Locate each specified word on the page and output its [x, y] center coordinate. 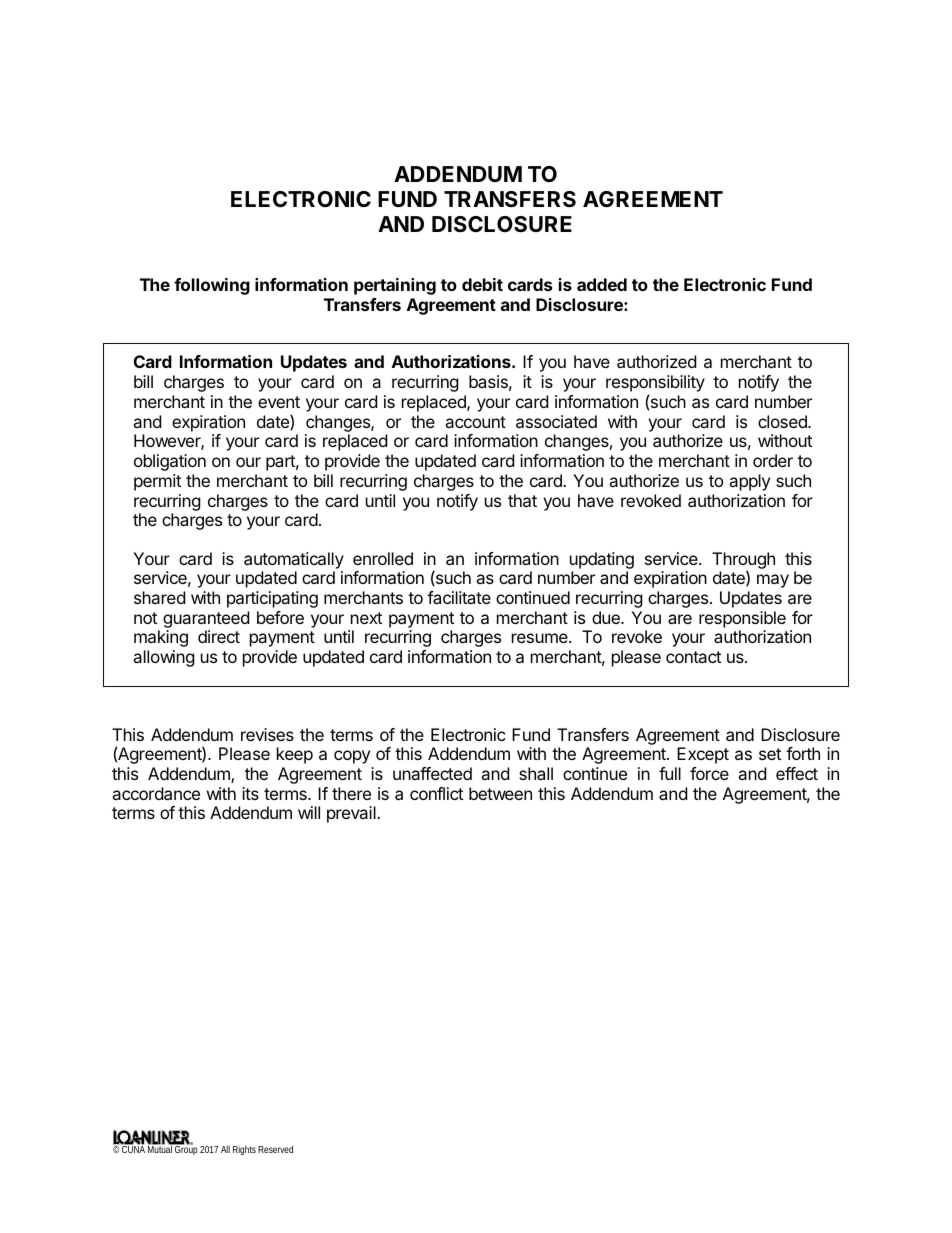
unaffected [432, 773]
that [522, 500]
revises [267, 734]
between [500, 793]
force [709, 773]
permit [157, 482]
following [212, 286]
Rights [244, 1150]
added [602, 284]
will [309, 812]
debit [482, 284]
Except [703, 755]
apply [749, 482]
